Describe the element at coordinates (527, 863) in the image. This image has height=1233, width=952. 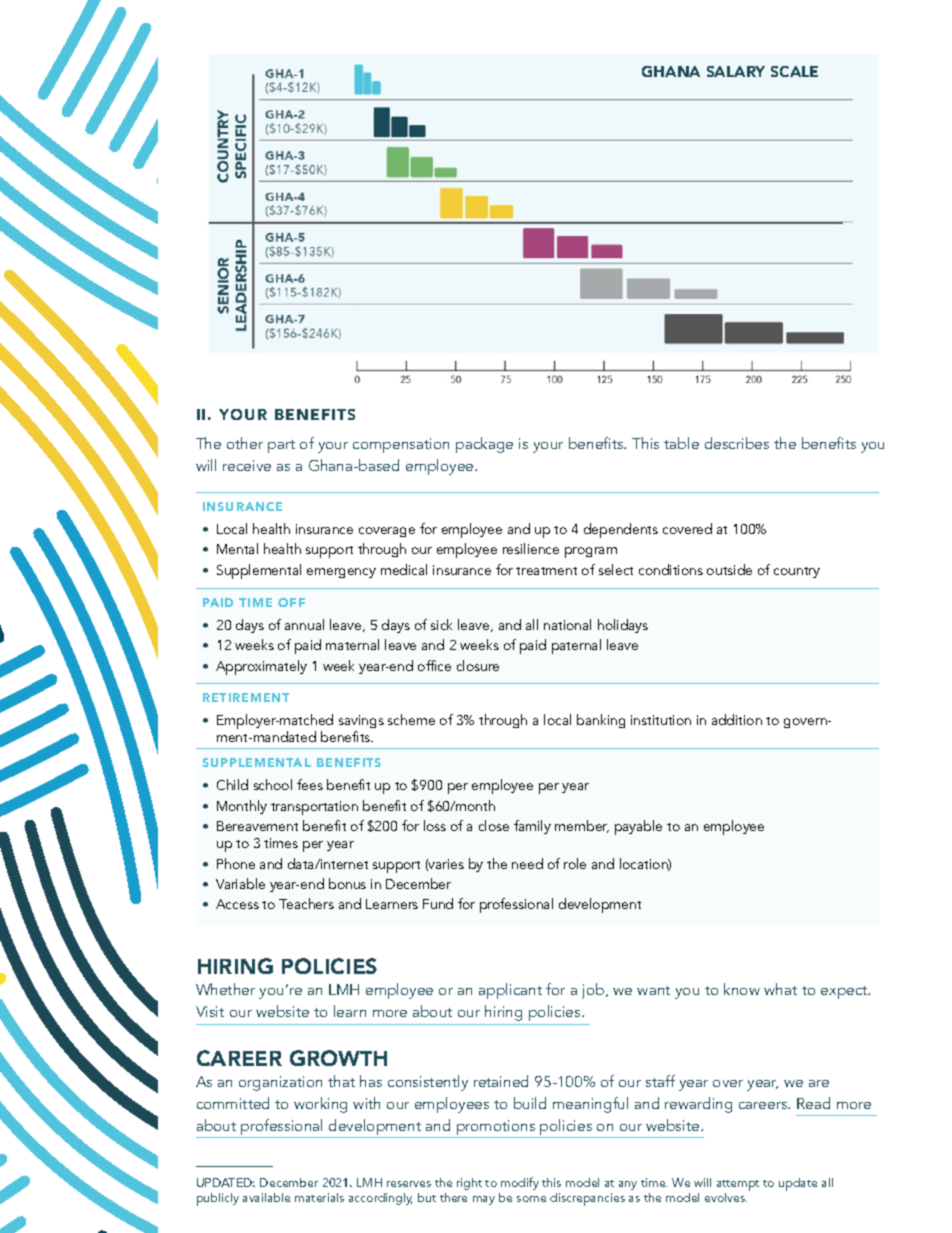
I see `need` at that location.
